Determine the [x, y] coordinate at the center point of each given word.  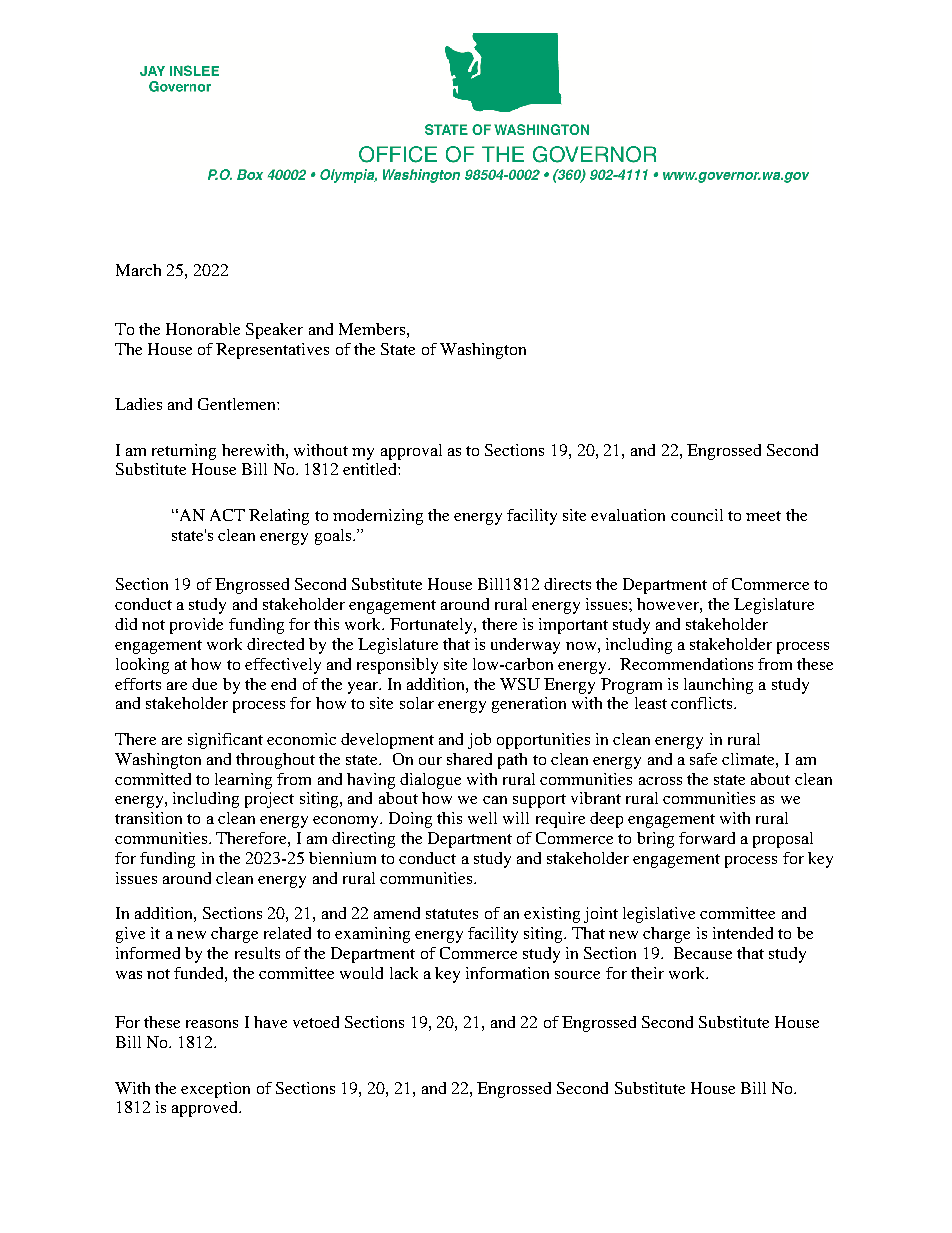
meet [763, 516]
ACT [227, 515]
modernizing [378, 517]
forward [707, 838]
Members [372, 329]
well [482, 818]
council [697, 515]
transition [148, 818]
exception [215, 1090]
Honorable [203, 329]
